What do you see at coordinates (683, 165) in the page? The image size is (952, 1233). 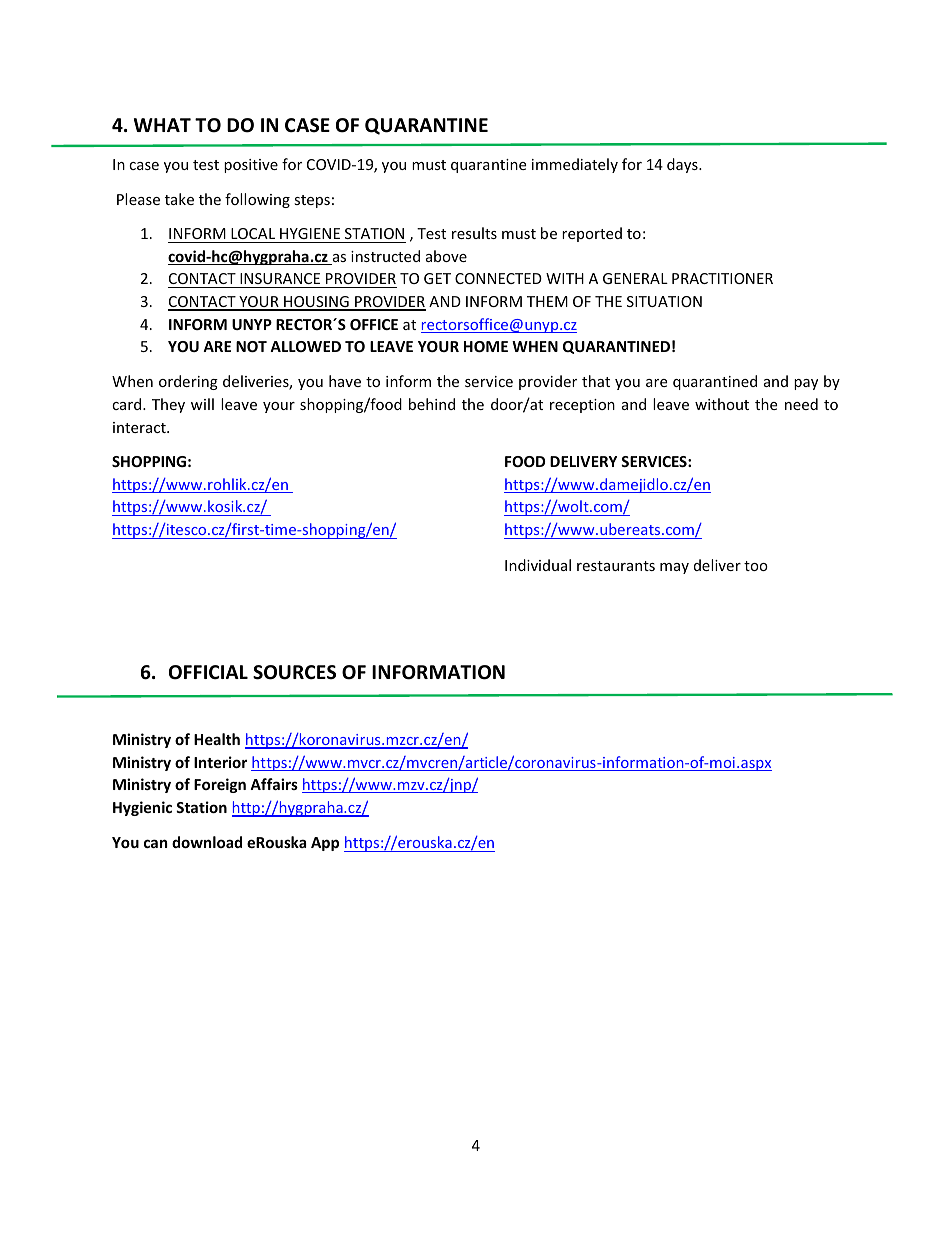 I see `days` at bounding box center [683, 165].
